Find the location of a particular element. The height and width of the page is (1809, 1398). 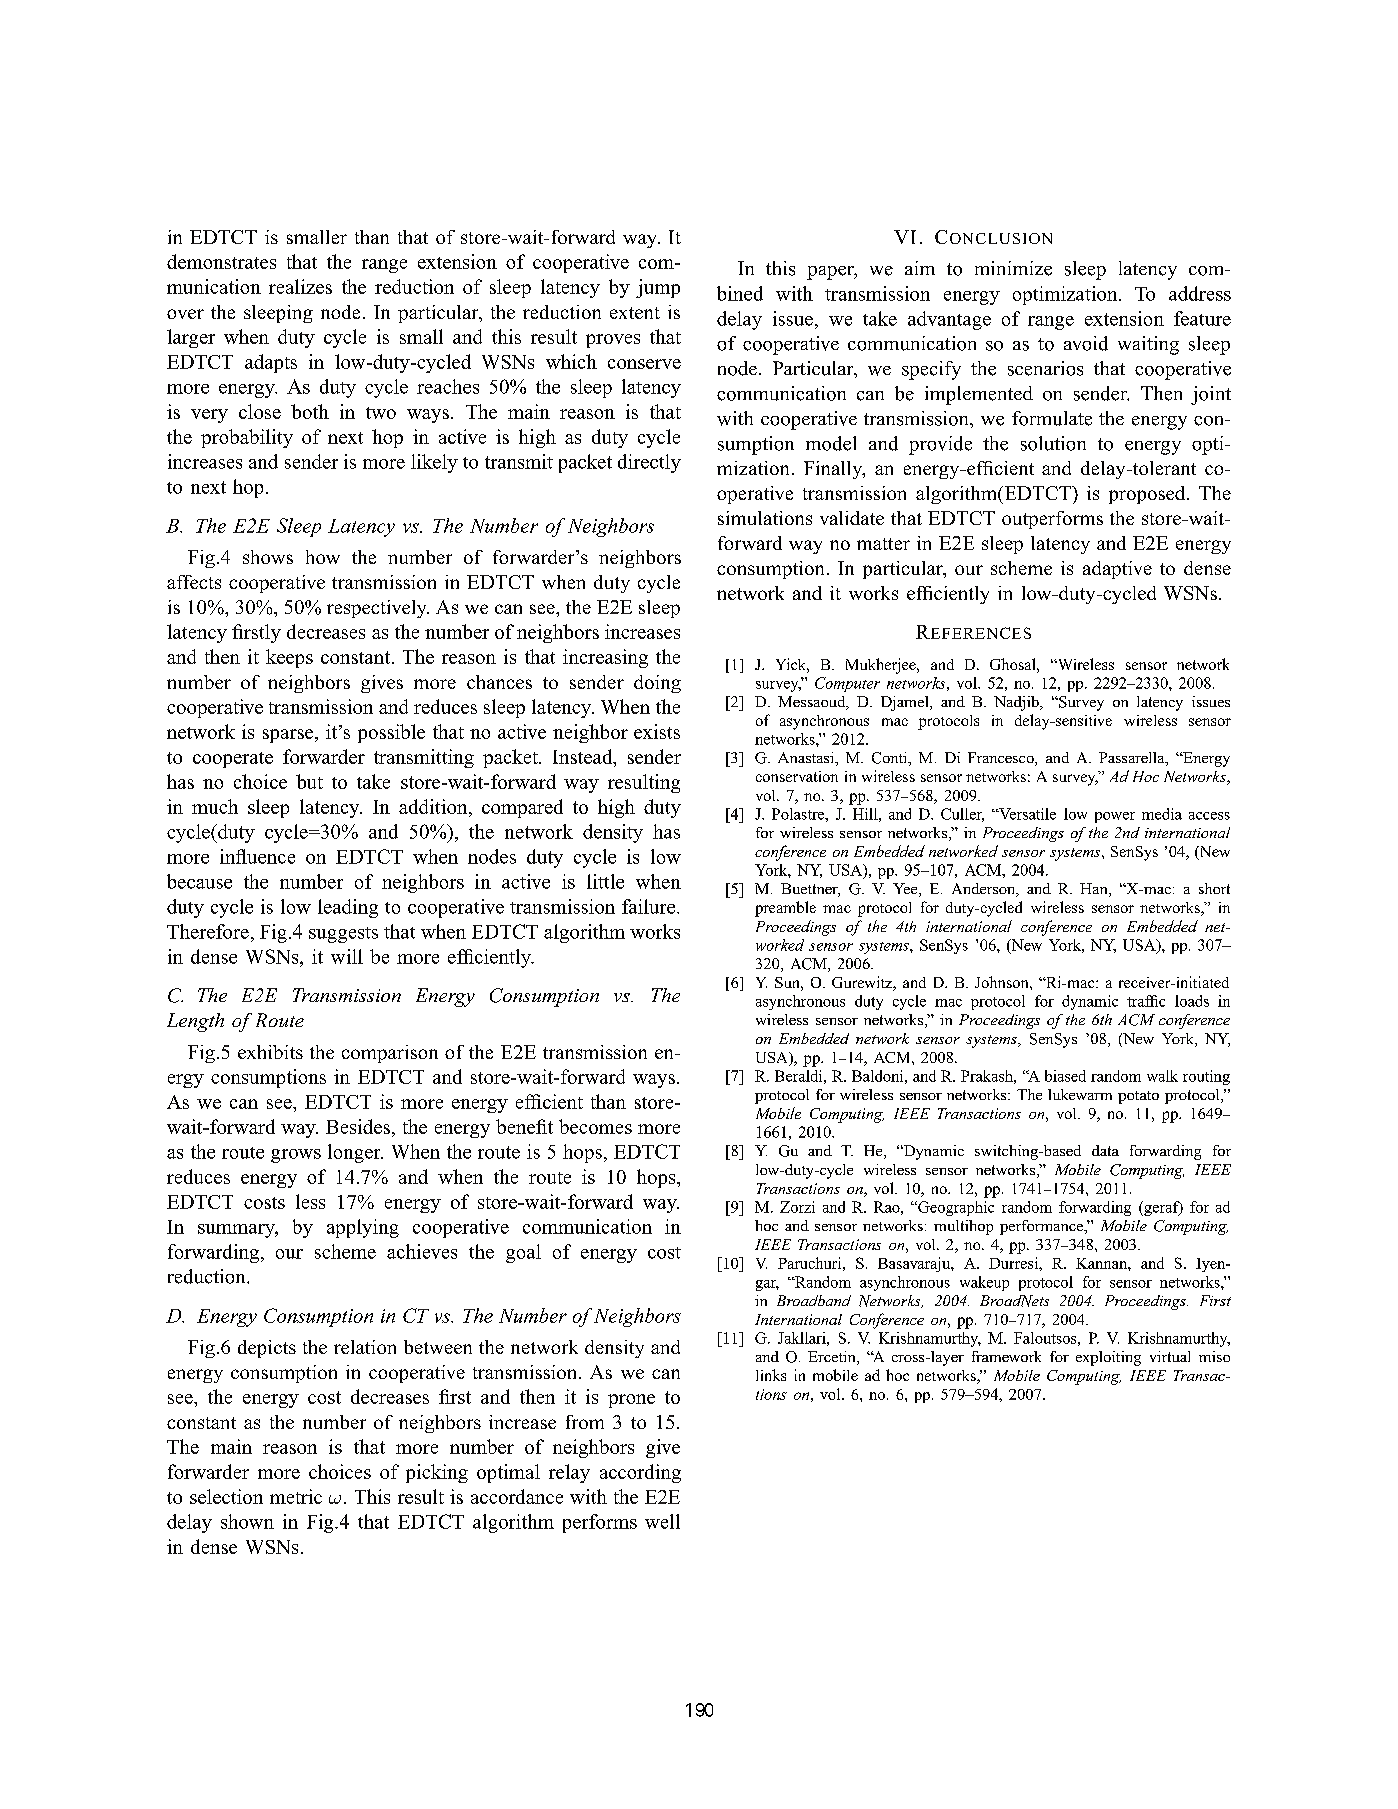

avoid is located at coordinates (1086, 343).
